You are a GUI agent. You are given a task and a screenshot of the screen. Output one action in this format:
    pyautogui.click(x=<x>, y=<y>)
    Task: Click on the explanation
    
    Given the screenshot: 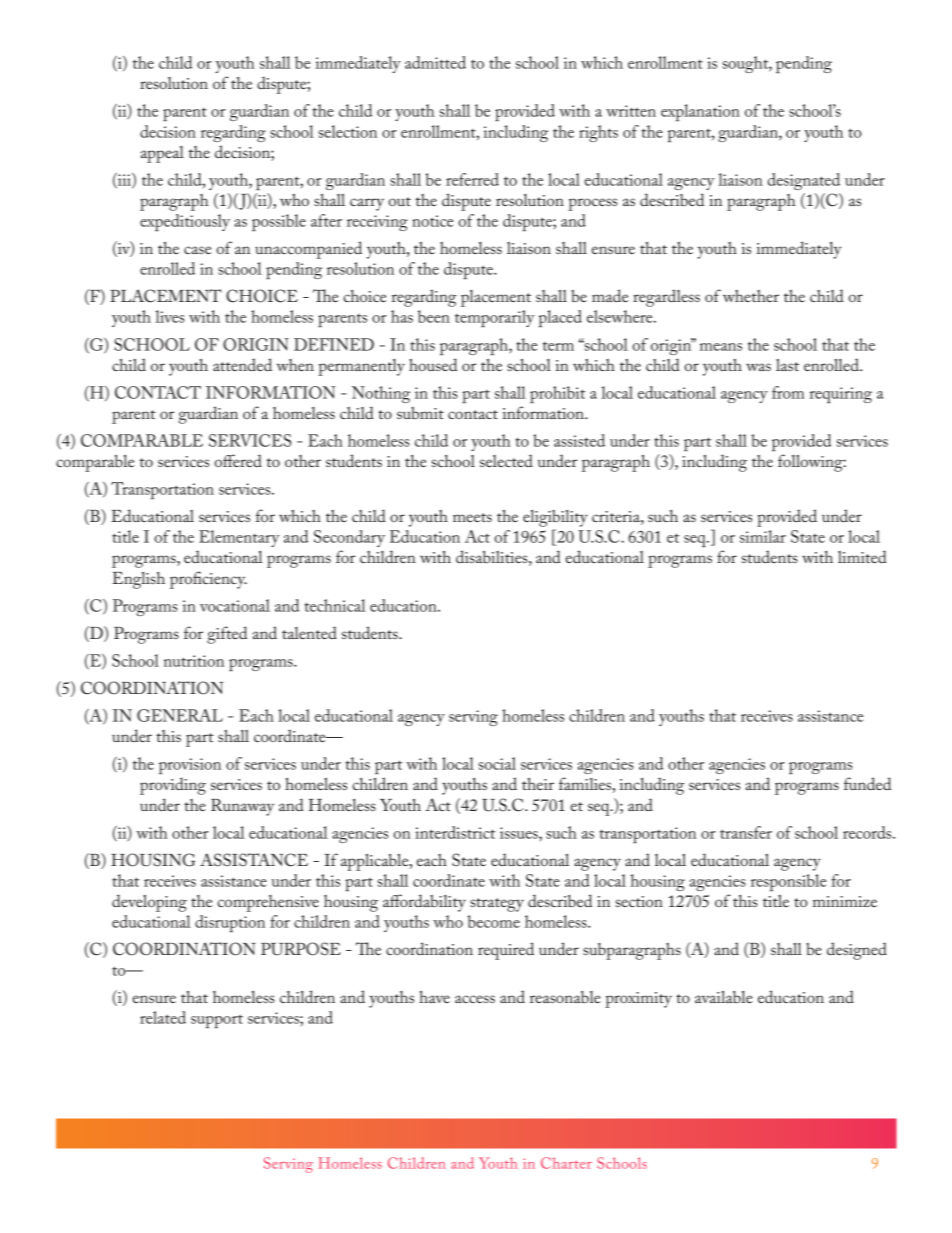 What is the action you would take?
    pyautogui.click(x=700, y=112)
